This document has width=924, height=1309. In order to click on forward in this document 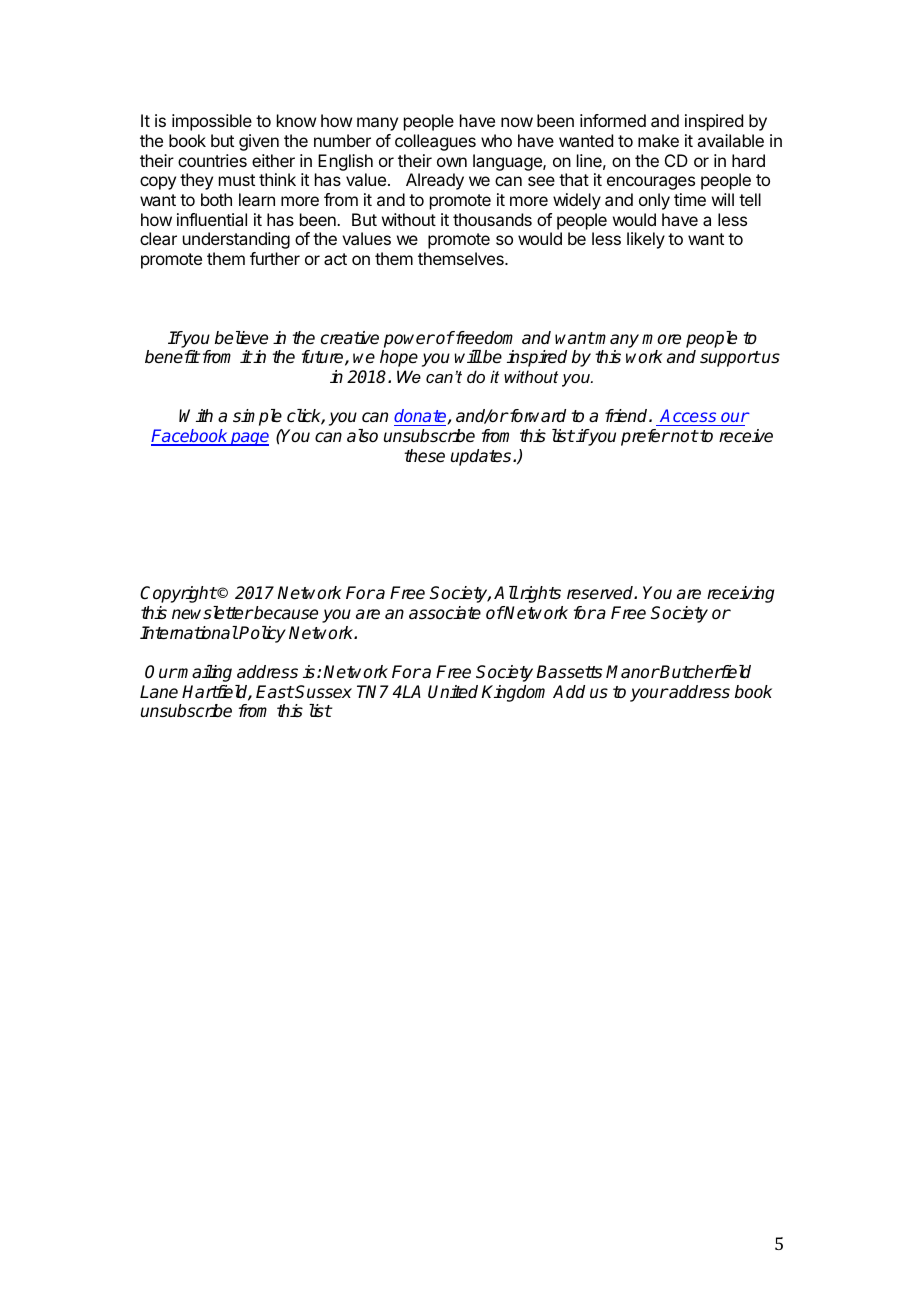, I will do `click(536, 416)`.
